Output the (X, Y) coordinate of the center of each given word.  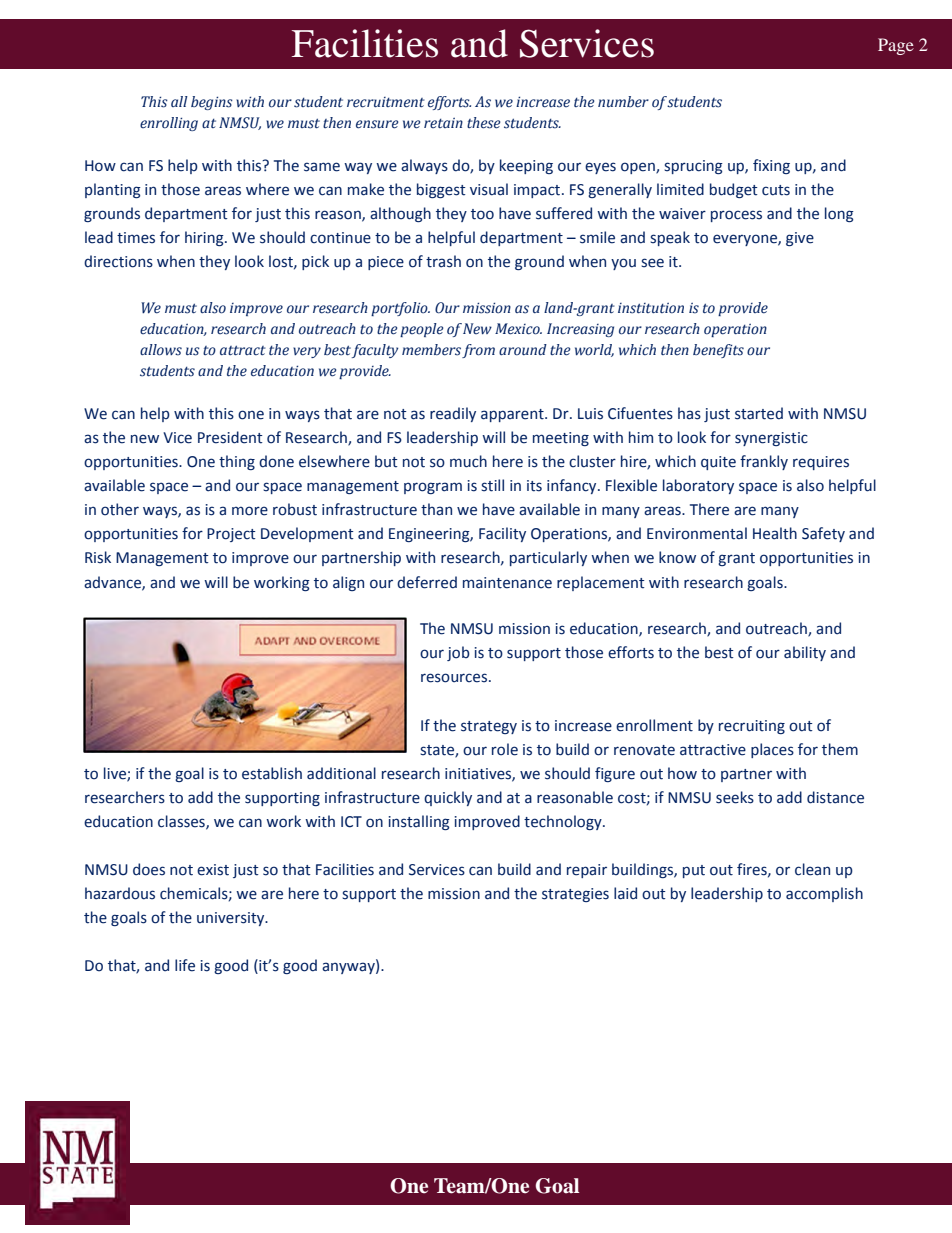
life (185, 965)
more (250, 511)
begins (212, 103)
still (492, 485)
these (483, 123)
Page (896, 46)
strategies (575, 895)
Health (775, 533)
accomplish (824, 894)
